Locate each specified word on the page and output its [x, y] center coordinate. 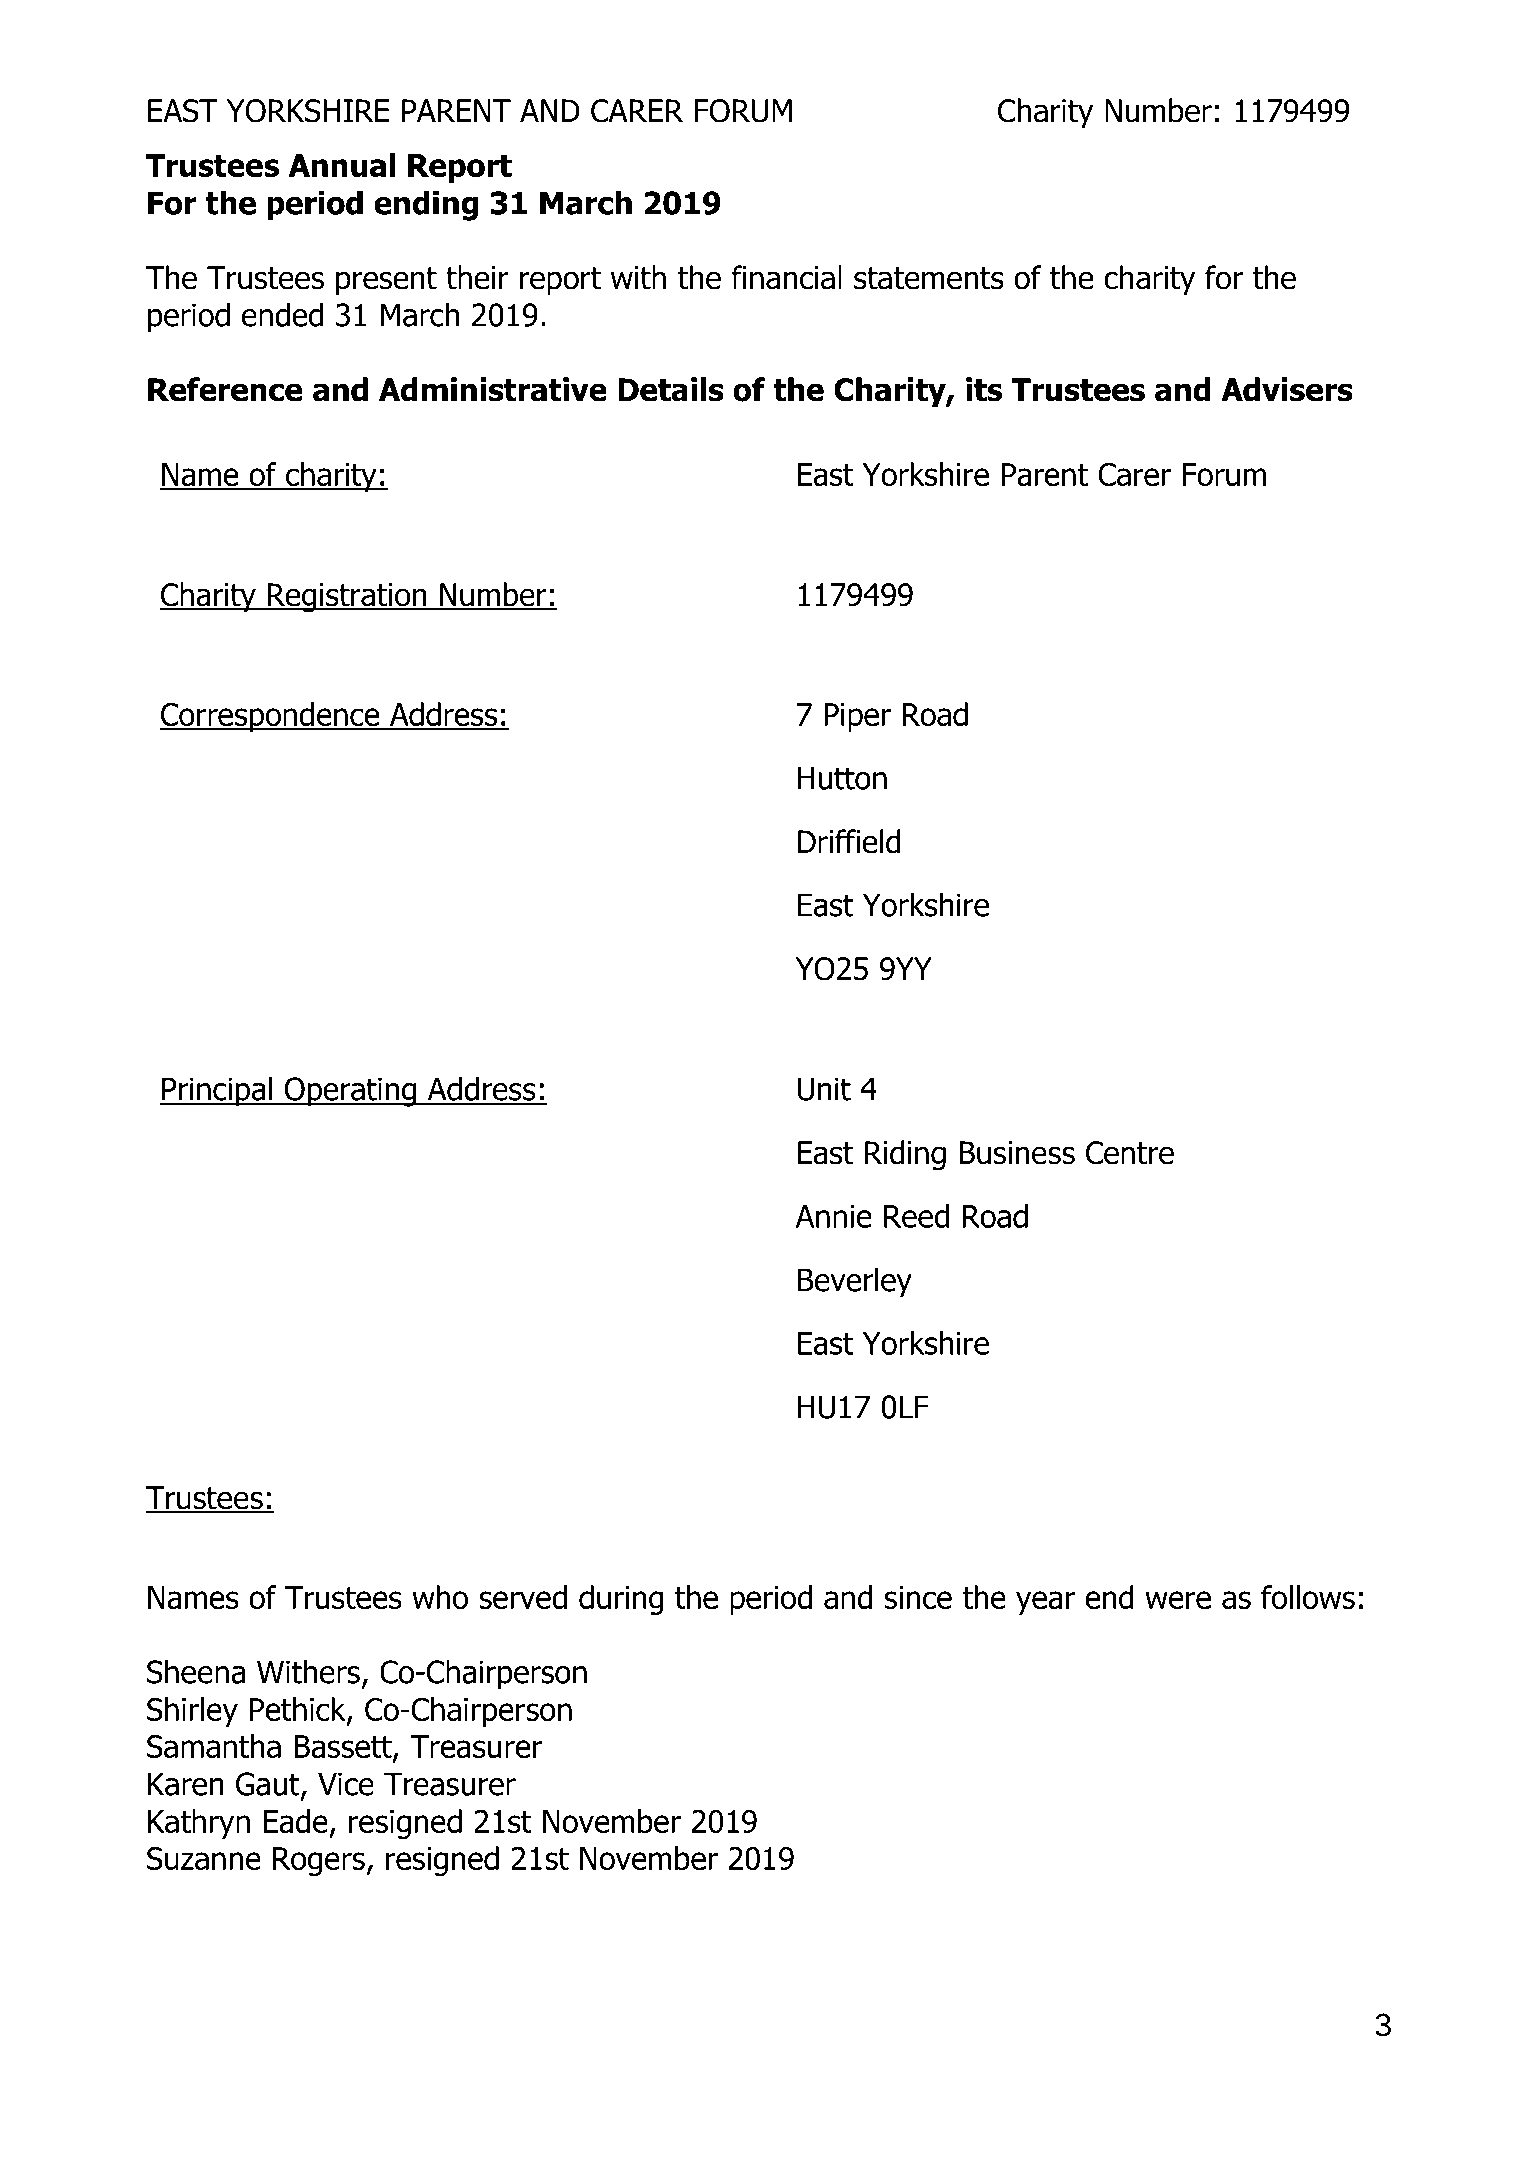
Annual [342, 165]
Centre [1130, 1153]
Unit [824, 1089]
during [621, 1600]
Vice [346, 1784]
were [1178, 1600]
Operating [350, 1092]
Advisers [1287, 389]
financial [786, 277]
